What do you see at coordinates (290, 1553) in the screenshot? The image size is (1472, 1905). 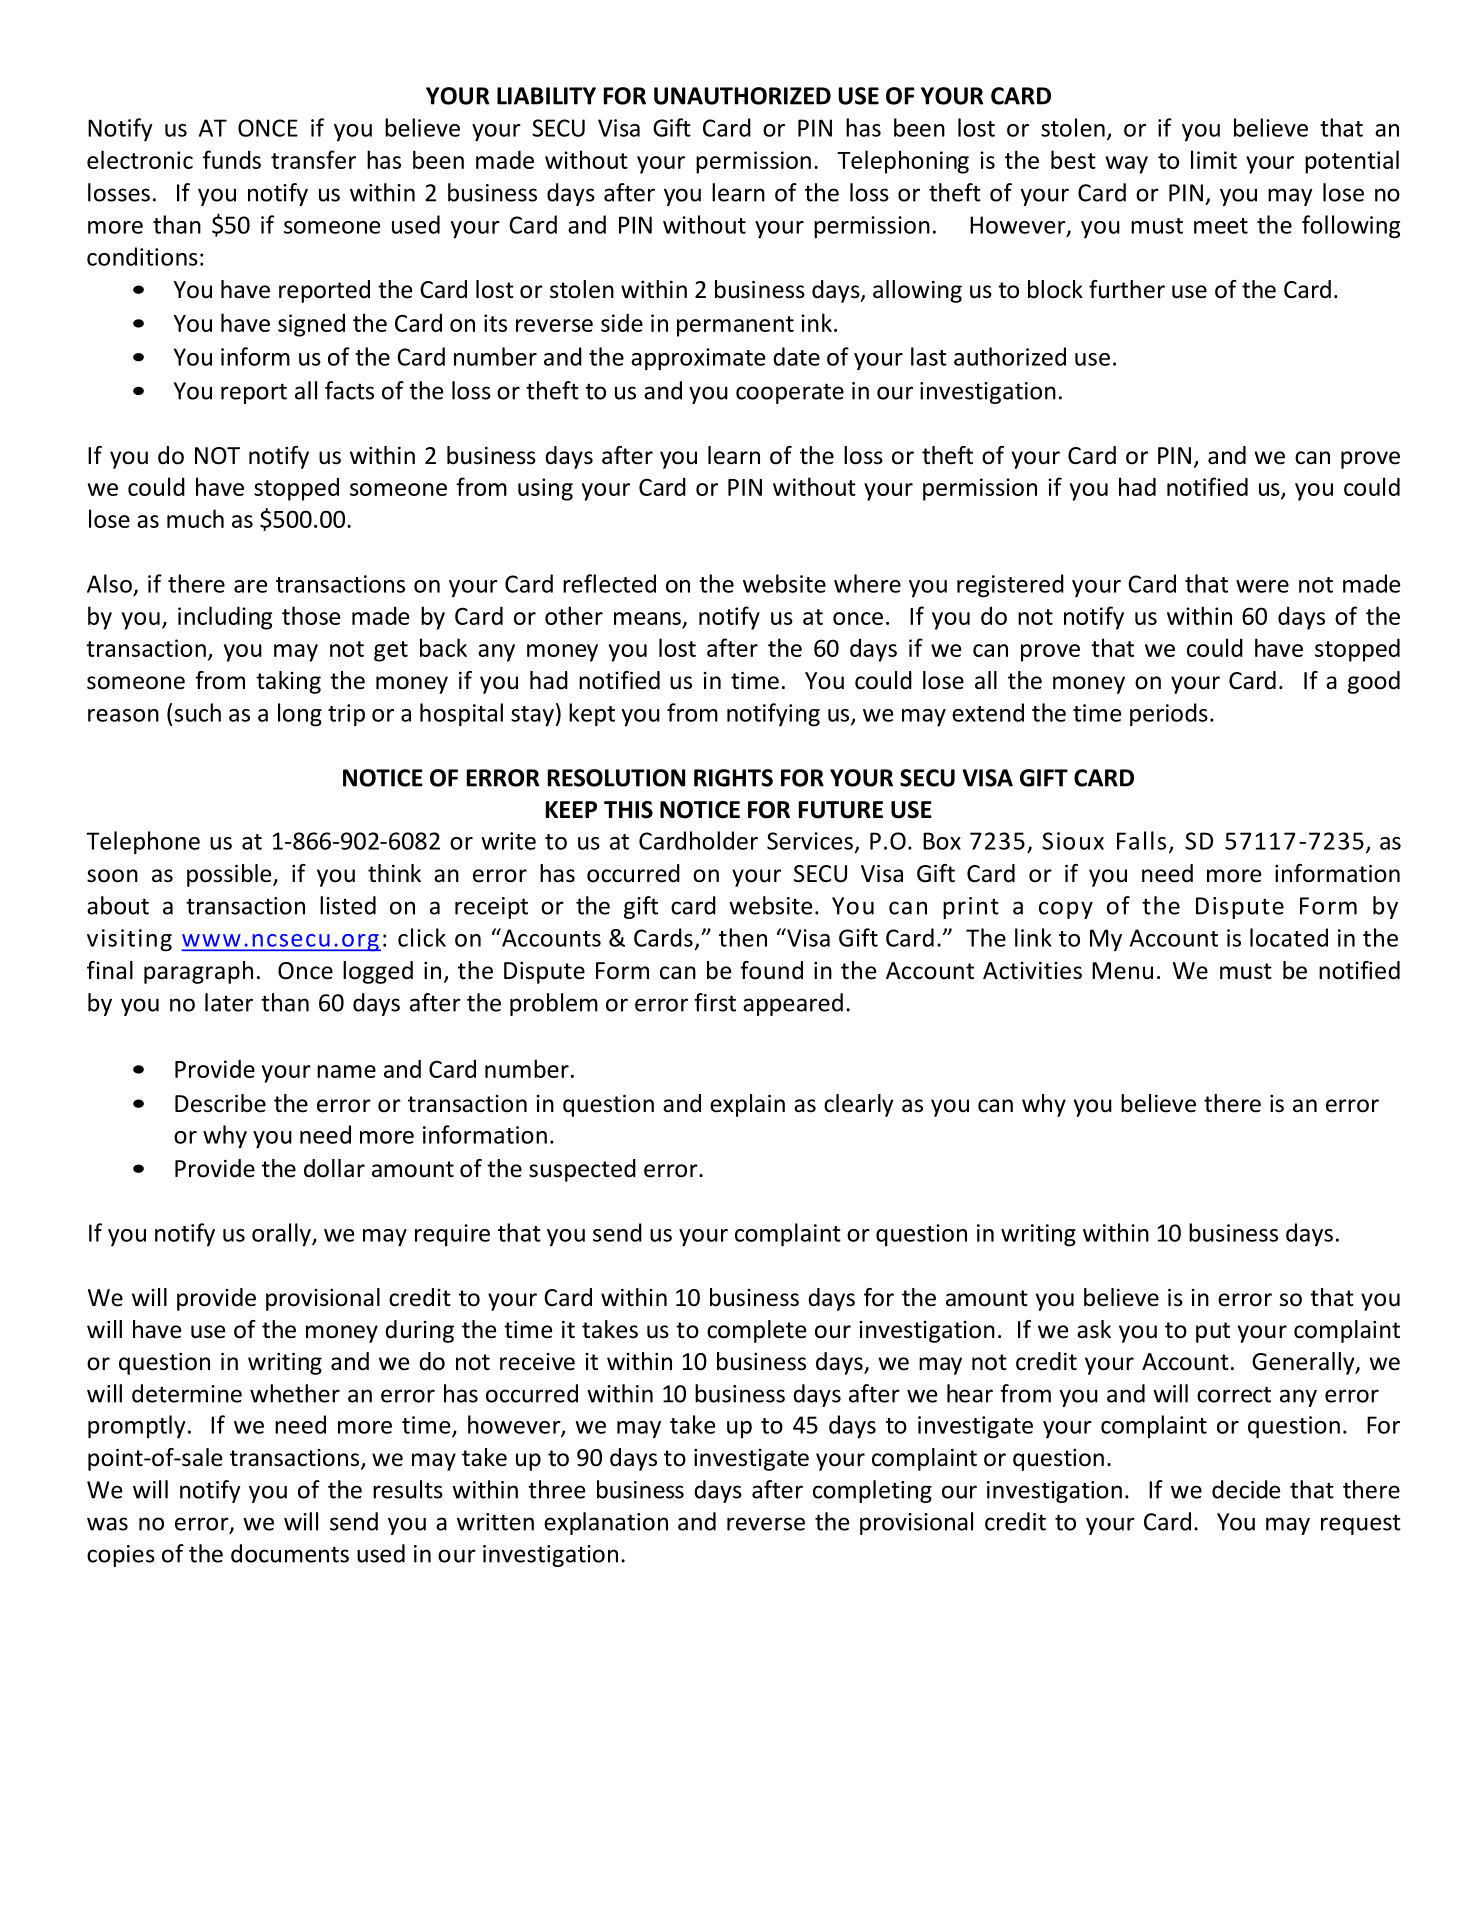 I see `documents` at bounding box center [290, 1553].
